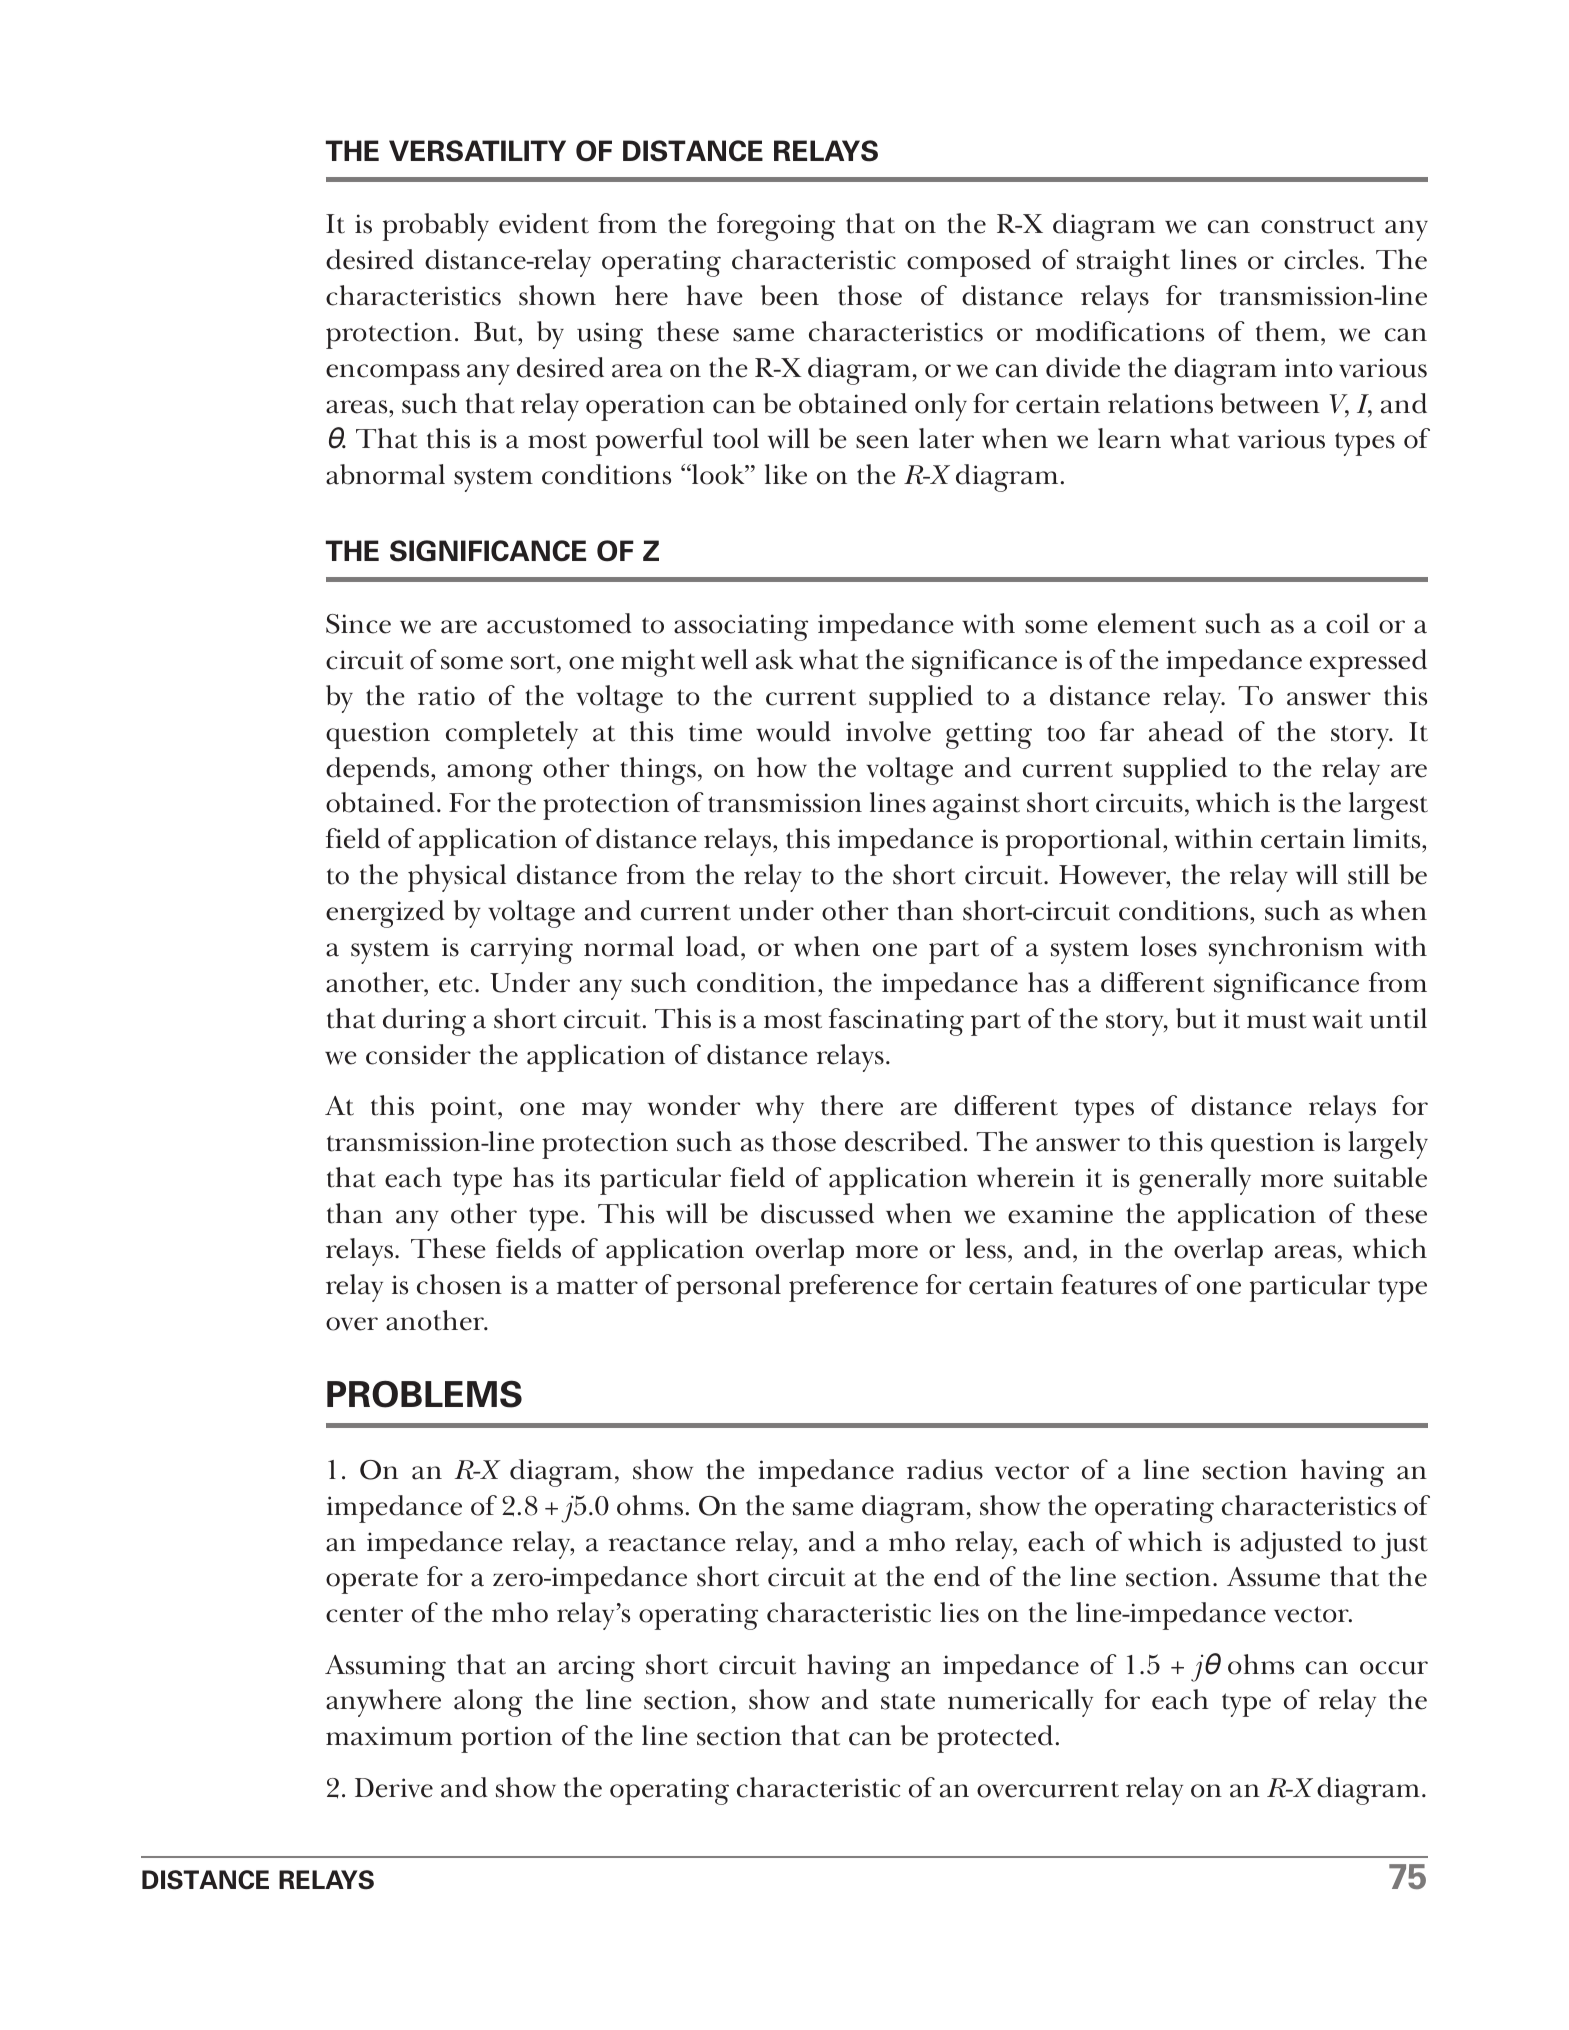 The height and width of the screenshot is (2030, 1569). What do you see at coordinates (853, 1288) in the screenshot?
I see `preference` at bounding box center [853, 1288].
